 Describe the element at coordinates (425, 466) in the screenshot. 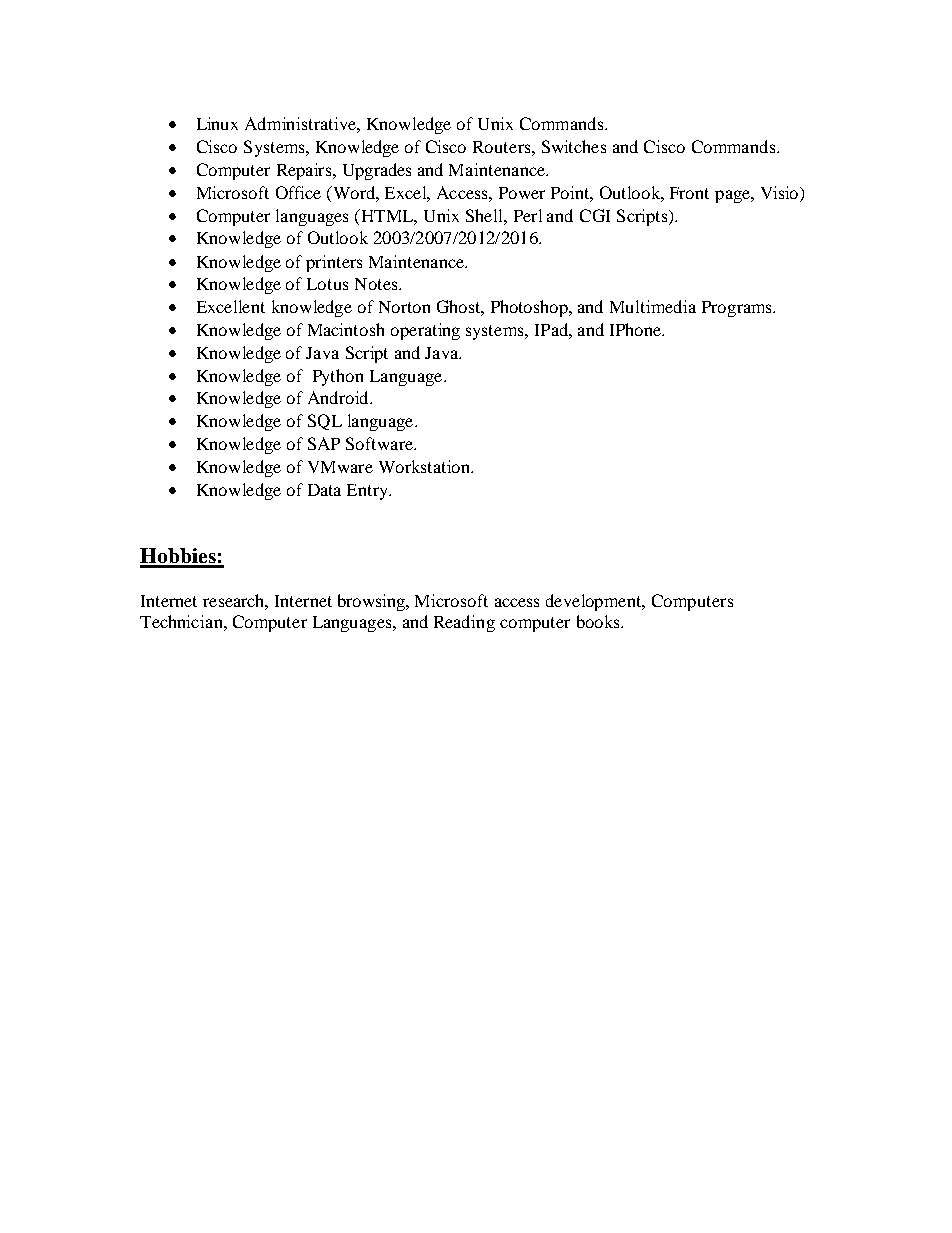

I see `Workstation` at that location.
